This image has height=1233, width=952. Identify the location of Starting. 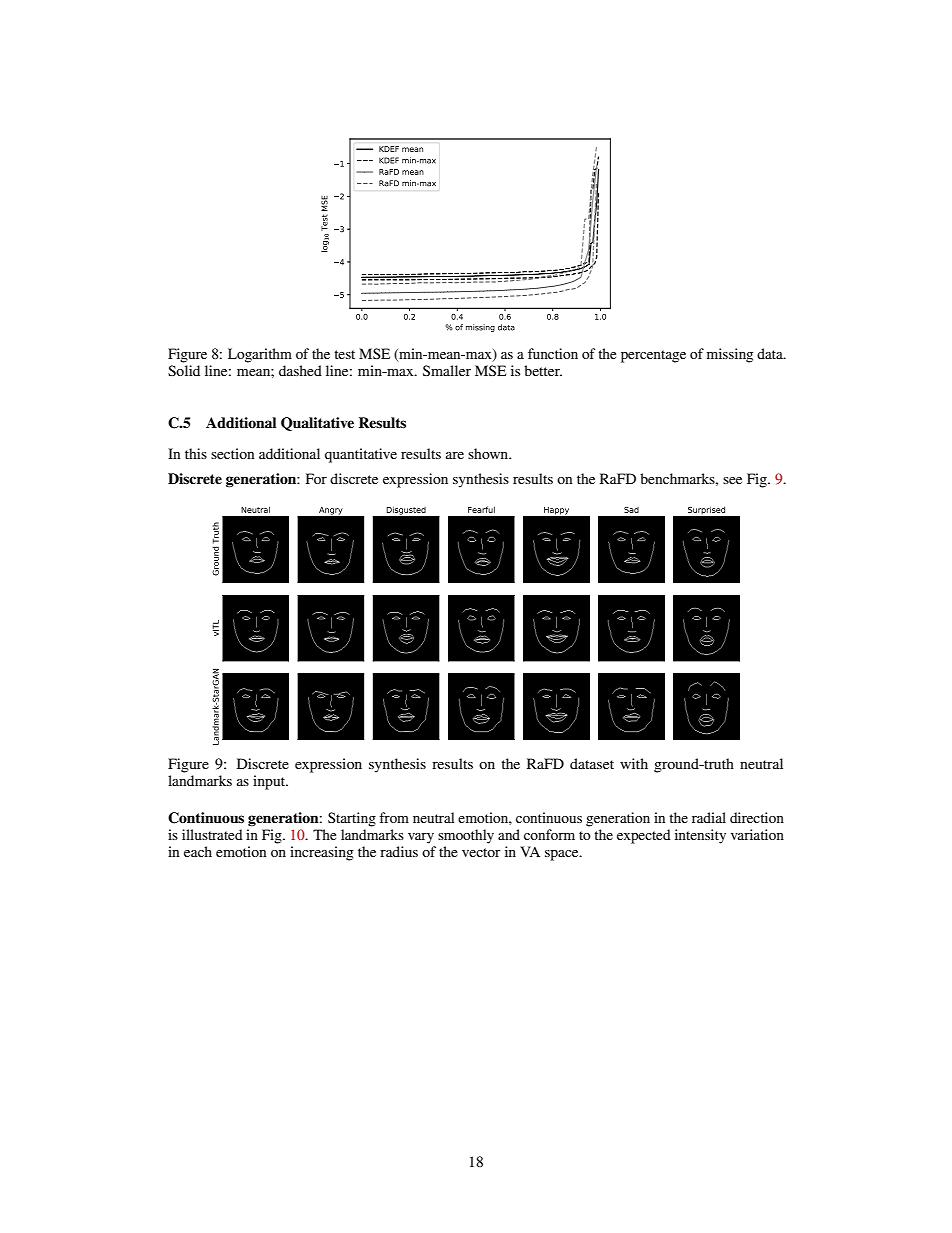
(352, 819).
